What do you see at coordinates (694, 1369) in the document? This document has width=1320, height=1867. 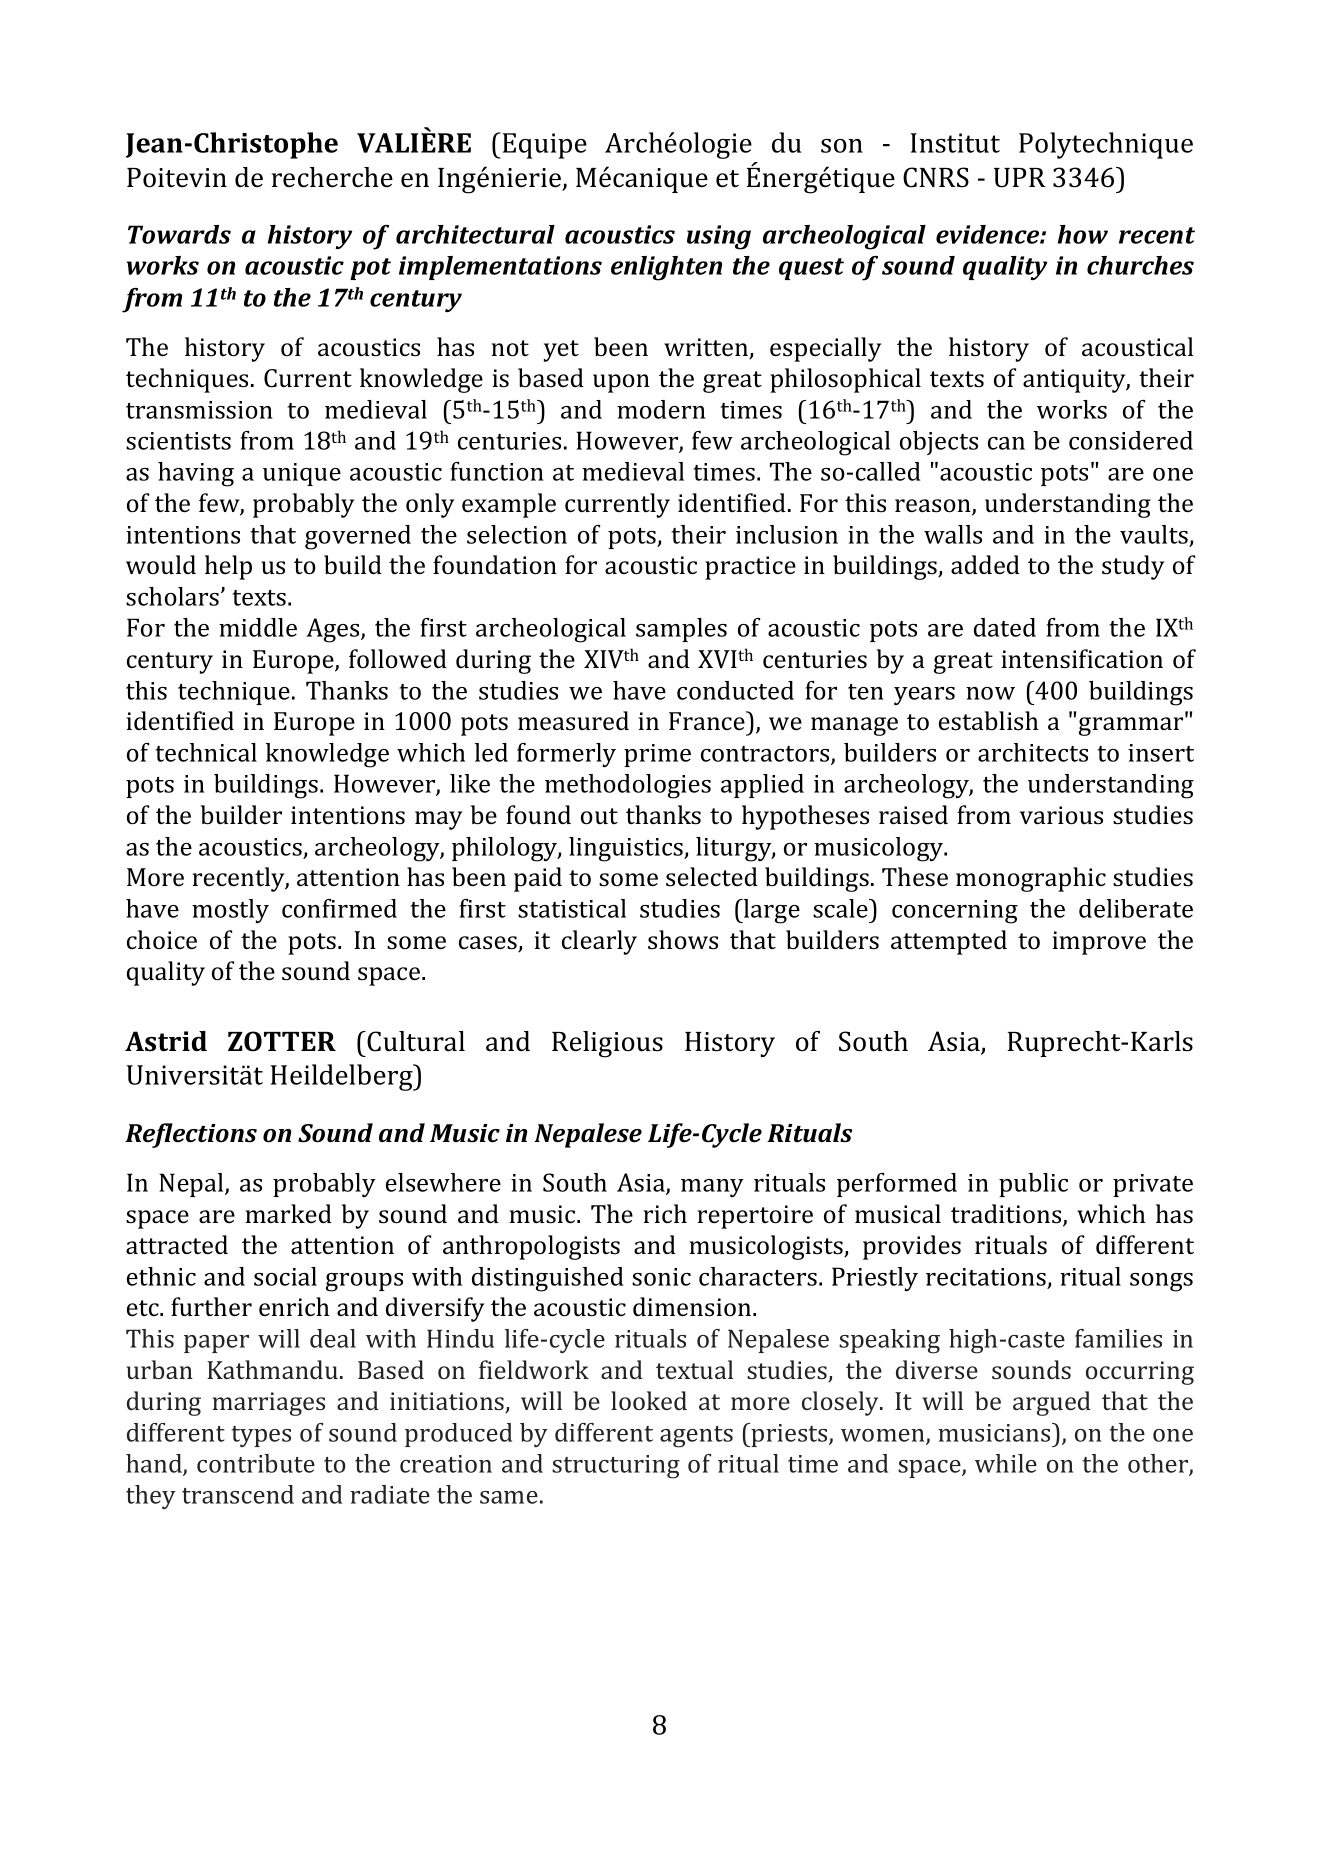 I see `textual` at bounding box center [694, 1369].
